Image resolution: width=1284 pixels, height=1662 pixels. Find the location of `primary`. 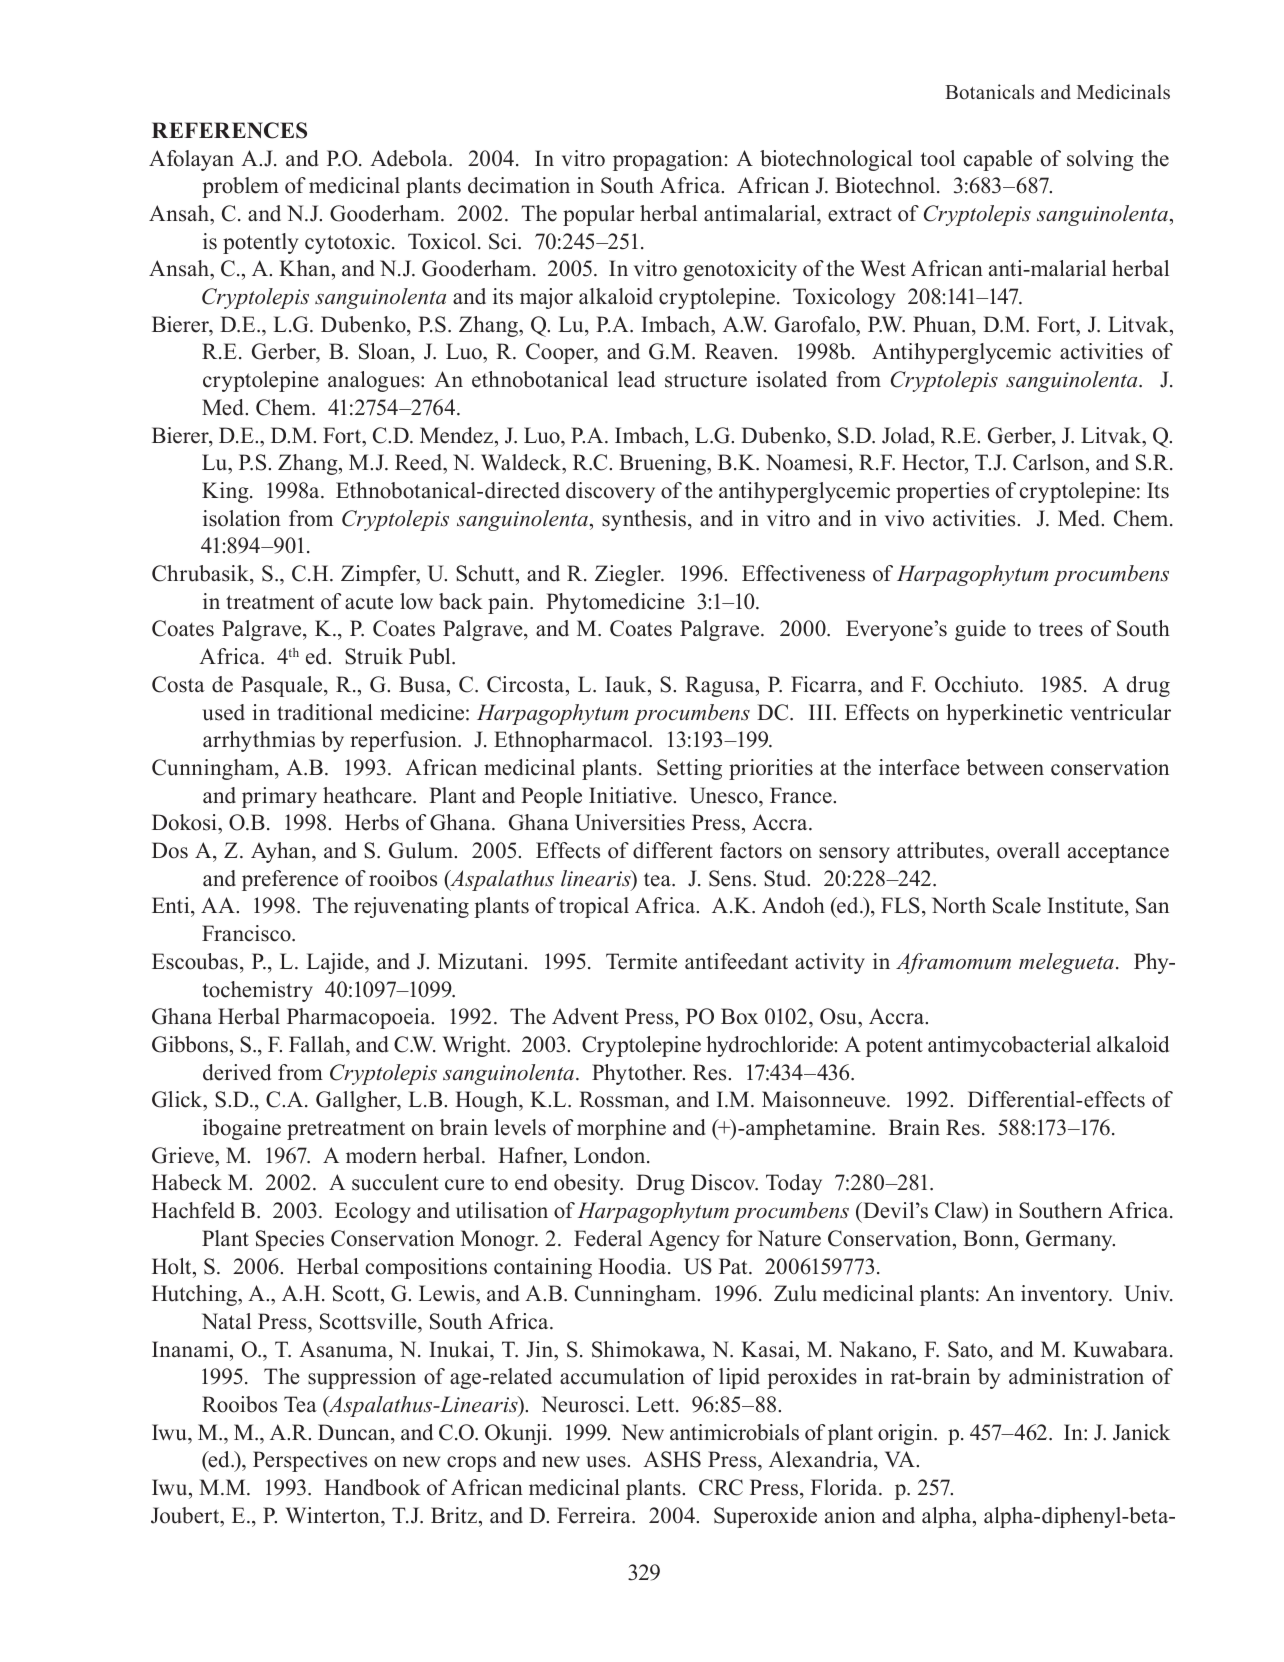

primary is located at coordinates (279, 797).
